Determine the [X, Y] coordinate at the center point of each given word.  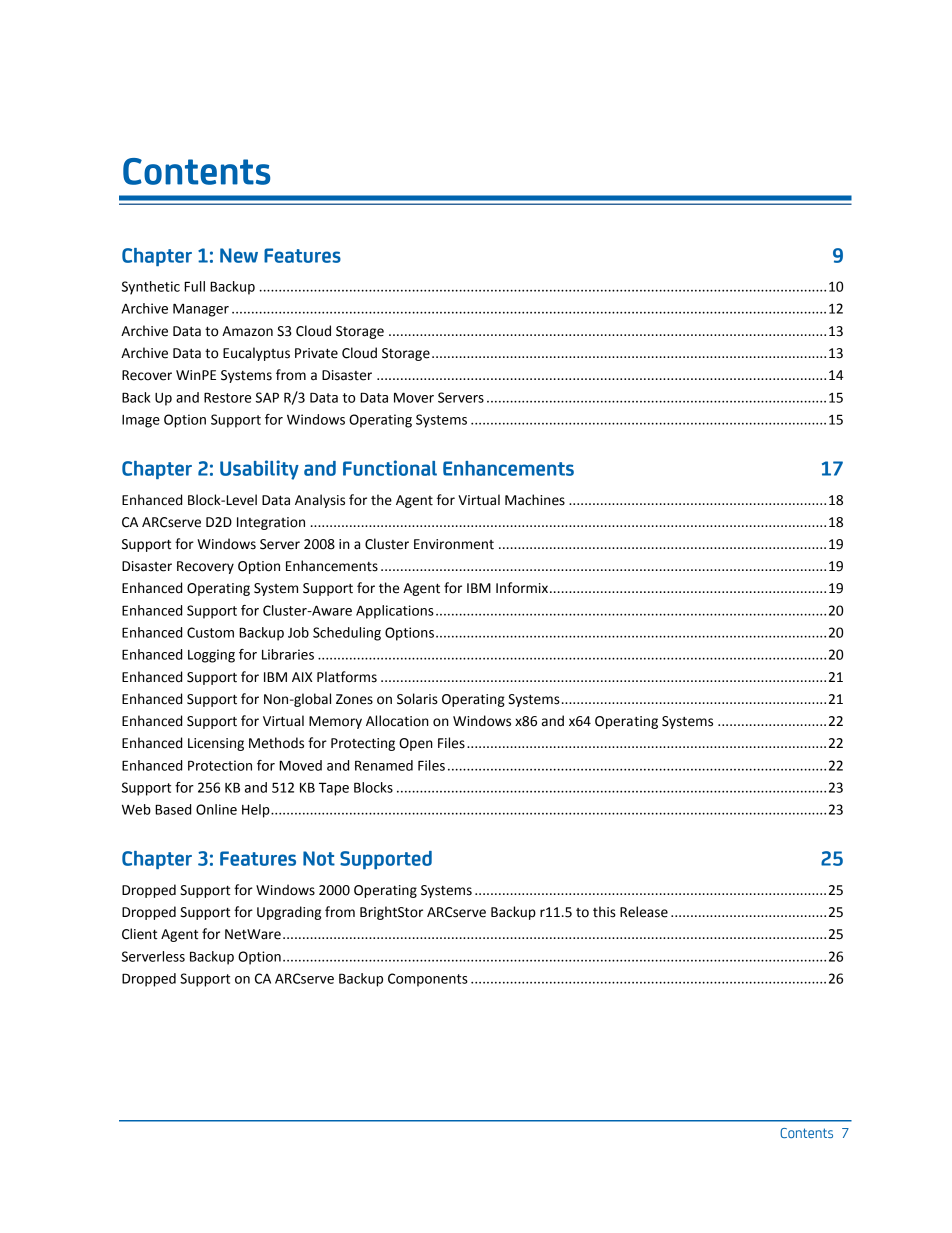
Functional [390, 468]
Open [416, 744]
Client [139, 934]
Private [316, 353]
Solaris [417, 699]
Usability [259, 470]
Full [194, 286]
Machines [535, 500]
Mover [414, 397]
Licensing [216, 744]
